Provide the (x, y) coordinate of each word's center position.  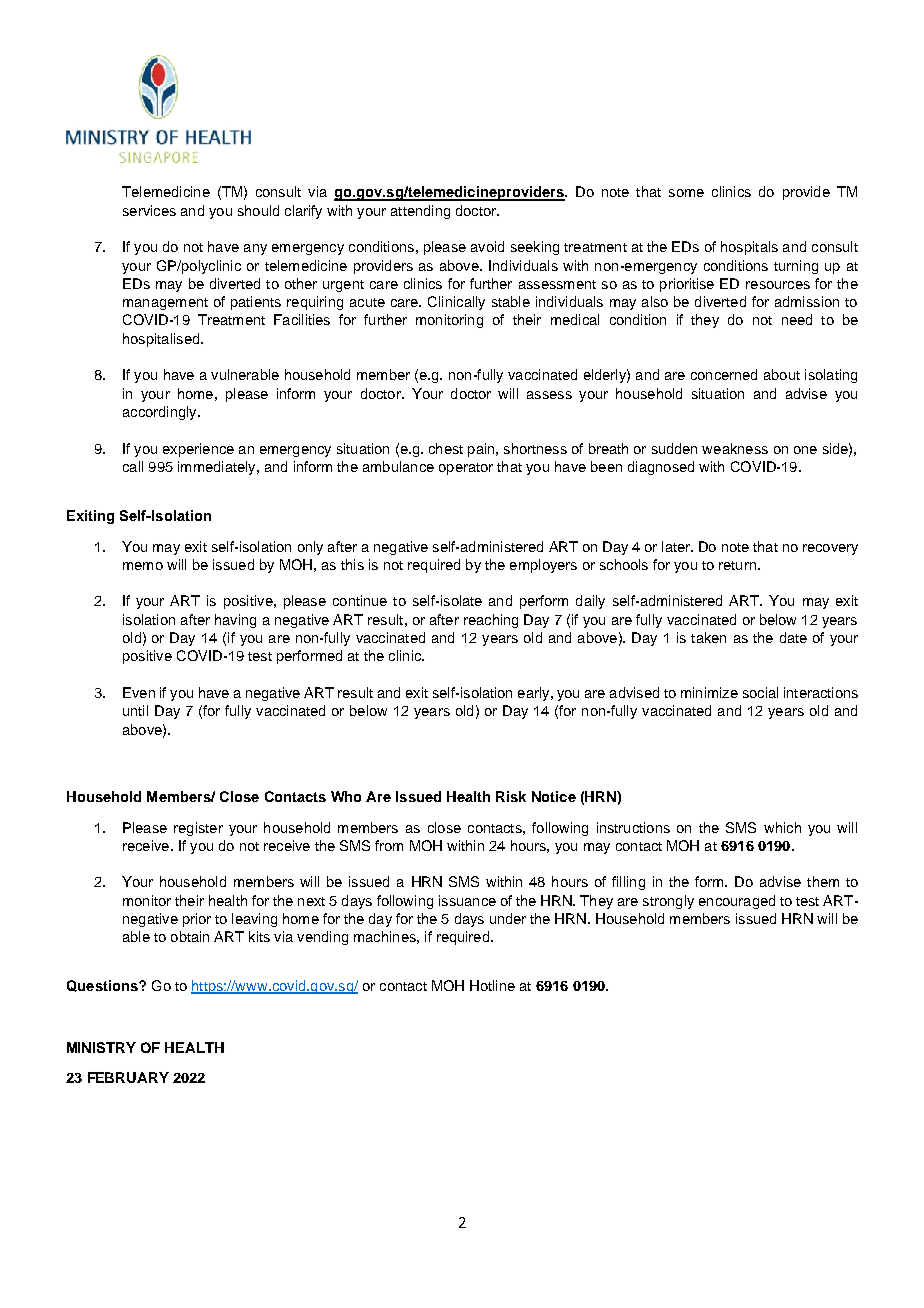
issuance (467, 900)
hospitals (749, 248)
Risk (511, 796)
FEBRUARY (128, 1077)
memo (143, 566)
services (149, 210)
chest (446, 448)
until (135, 710)
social (760, 692)
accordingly (161, 413)
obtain (190, 936)
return (737, 565)
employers (543, 566)
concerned (724, 374)
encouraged (737, 902)
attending (420, 212)
